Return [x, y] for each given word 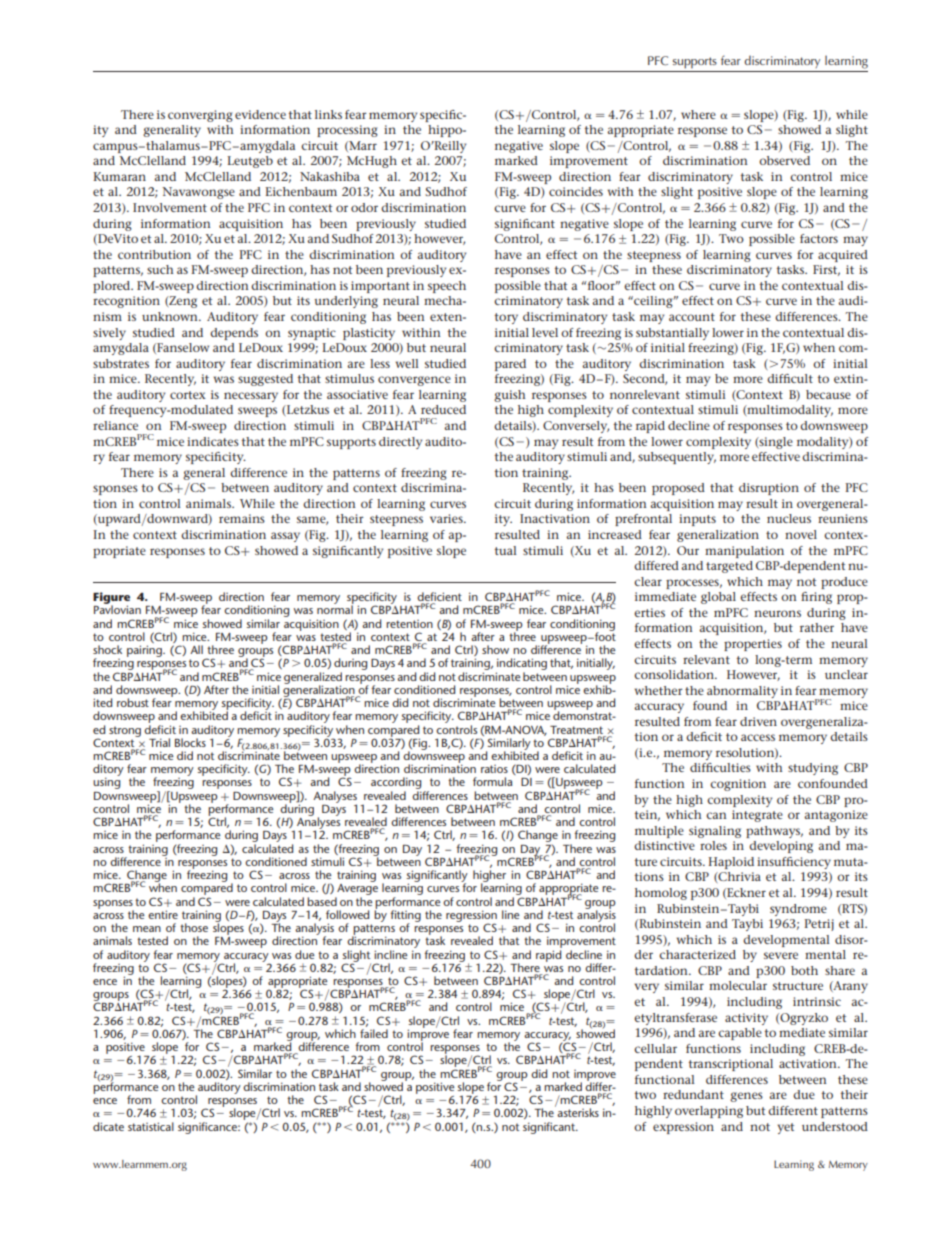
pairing [145, 651]
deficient [439, 598]
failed [374, 1033]
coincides [576, 191]
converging [200, 116]
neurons [777, 613]
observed [784, 160]
